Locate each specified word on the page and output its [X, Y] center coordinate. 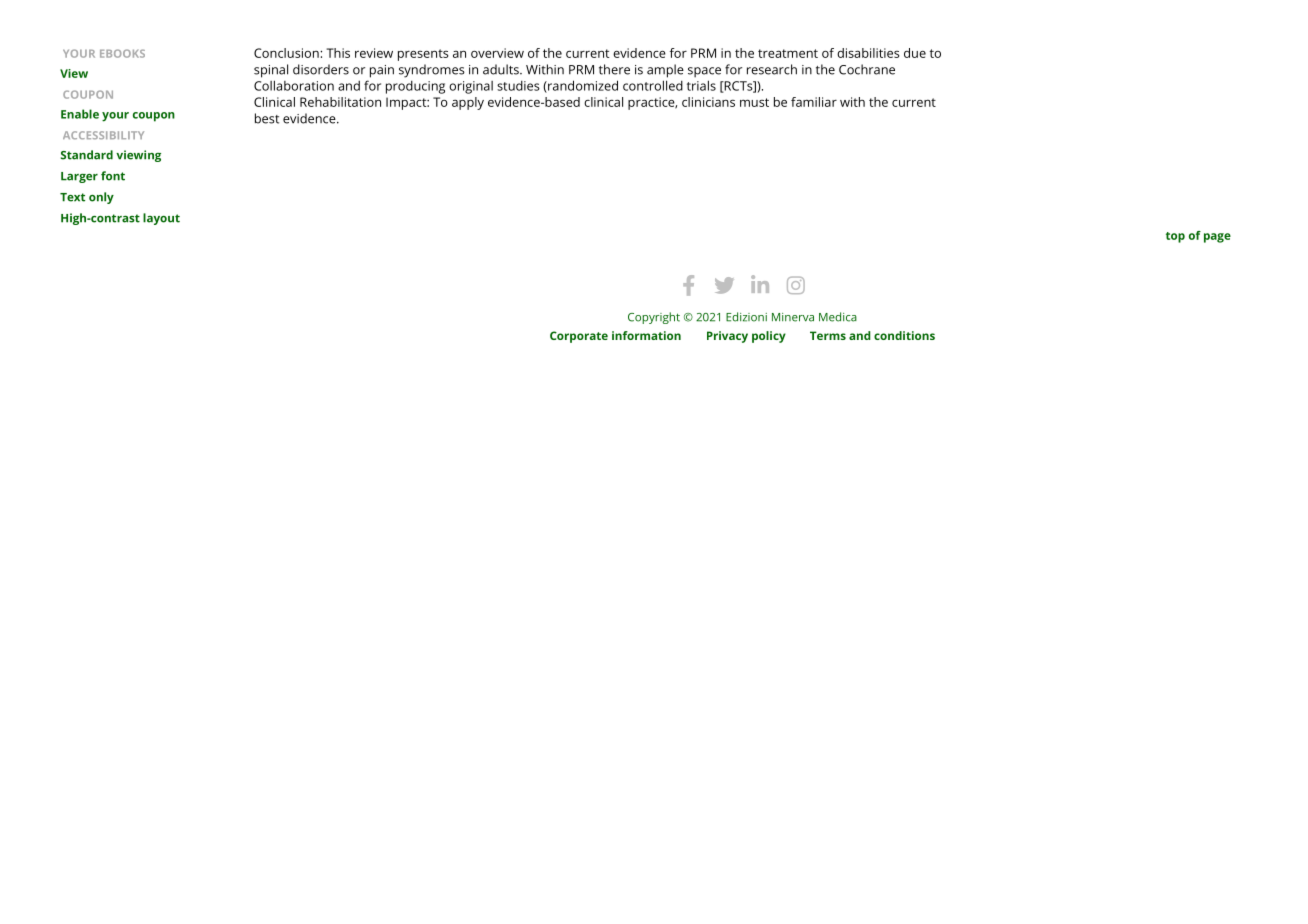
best [267, 118]
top [1175, 237]
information [646, 335]
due [915, 53]
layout [161, 219]
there [614, 69]
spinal [271, 71]
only [101, 198]
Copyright [654, 318]
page [1217, 238]
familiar [814, 102]
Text [72, 197]
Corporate [579, 337]
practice [652, 103]
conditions [904, 335]
